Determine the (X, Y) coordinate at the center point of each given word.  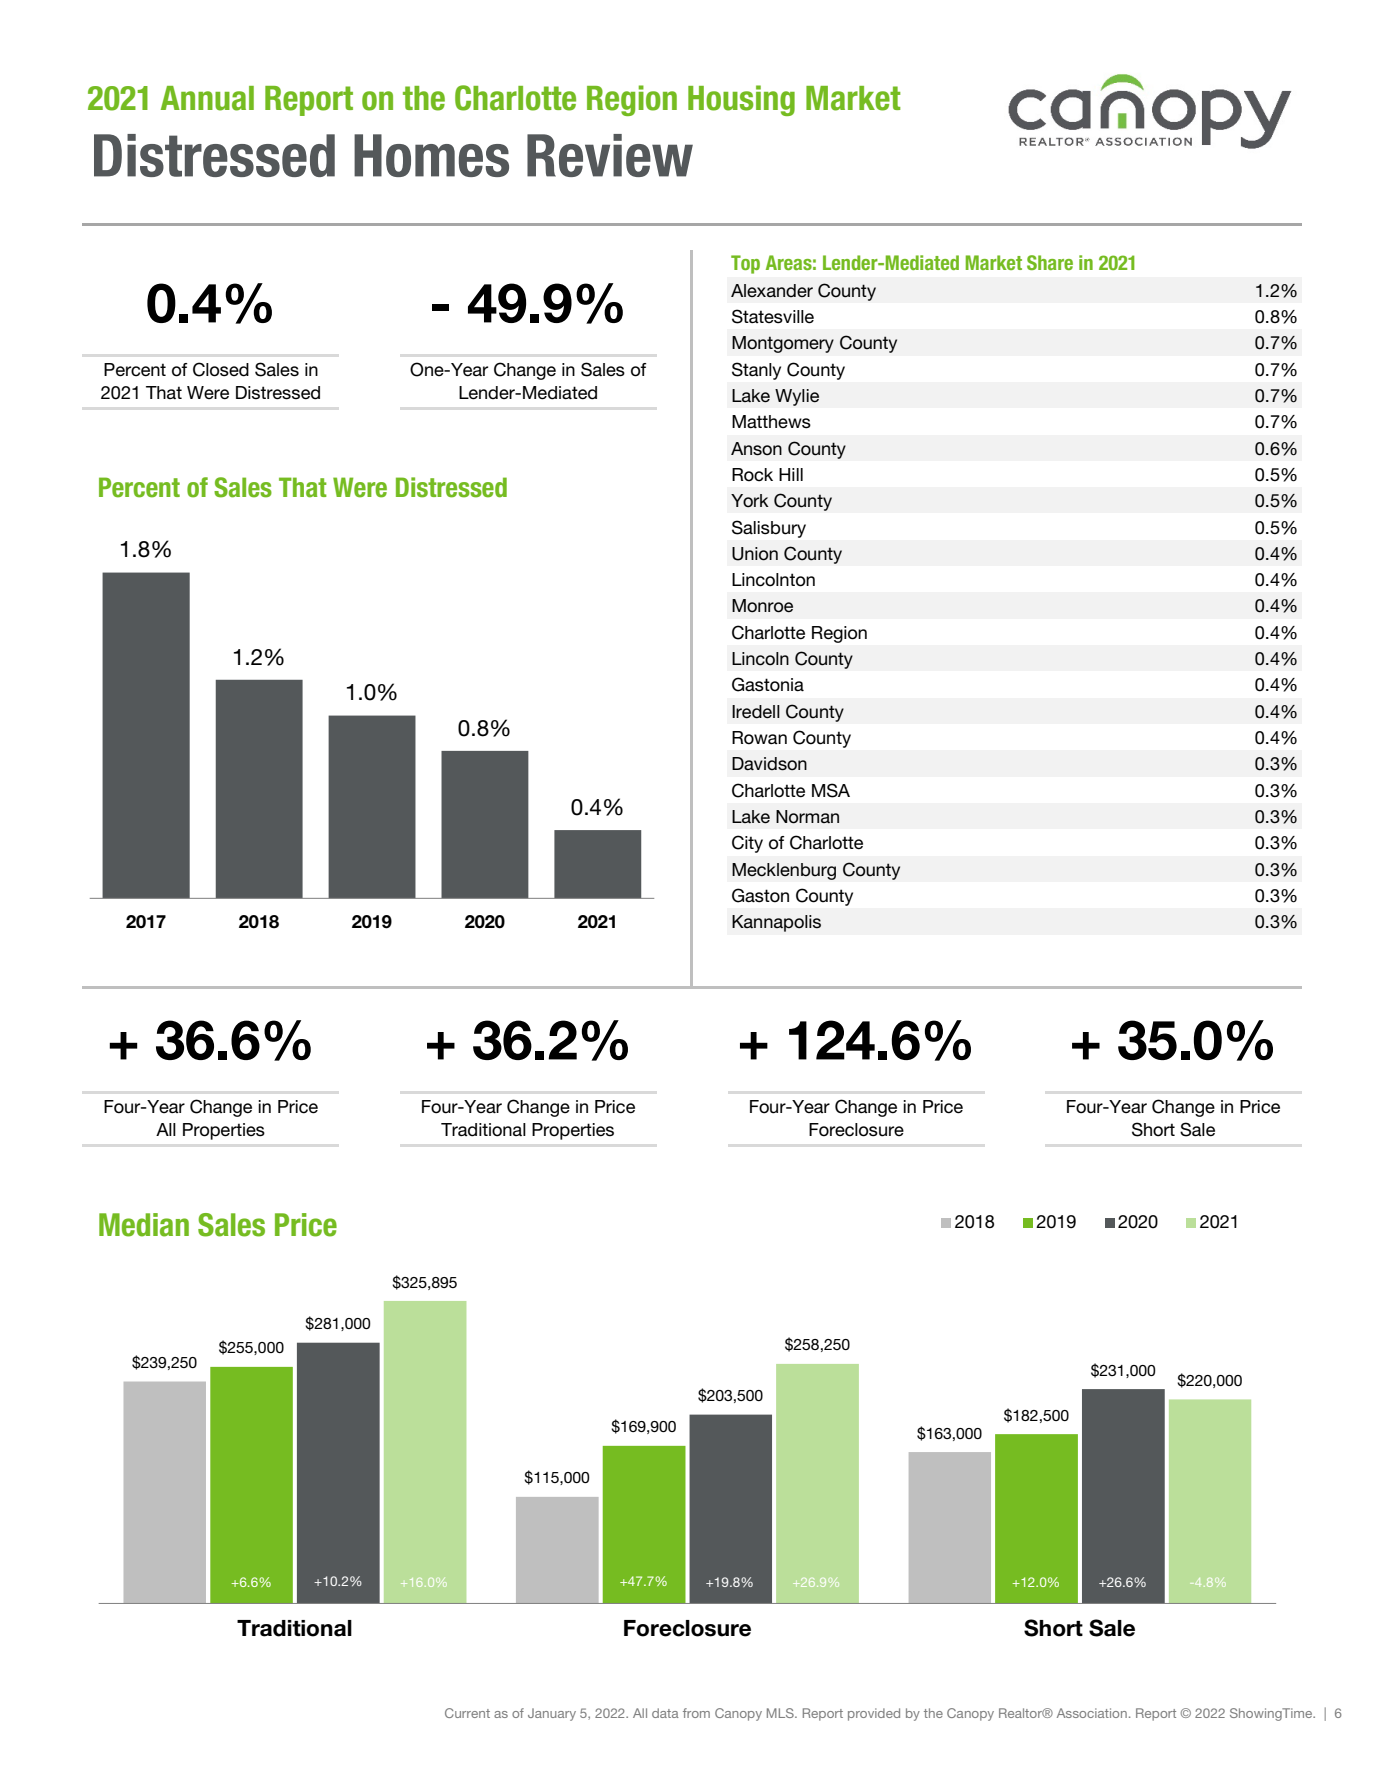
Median (144, 1225)
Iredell (756, 712)
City (747, 844)
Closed (221, 369)
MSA (831, 790)
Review (610, 155)
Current (467, 1713)
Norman (807, 817)
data (665, 1713)
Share (1050, 262)
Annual (207, 98)
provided (874, 1714)
